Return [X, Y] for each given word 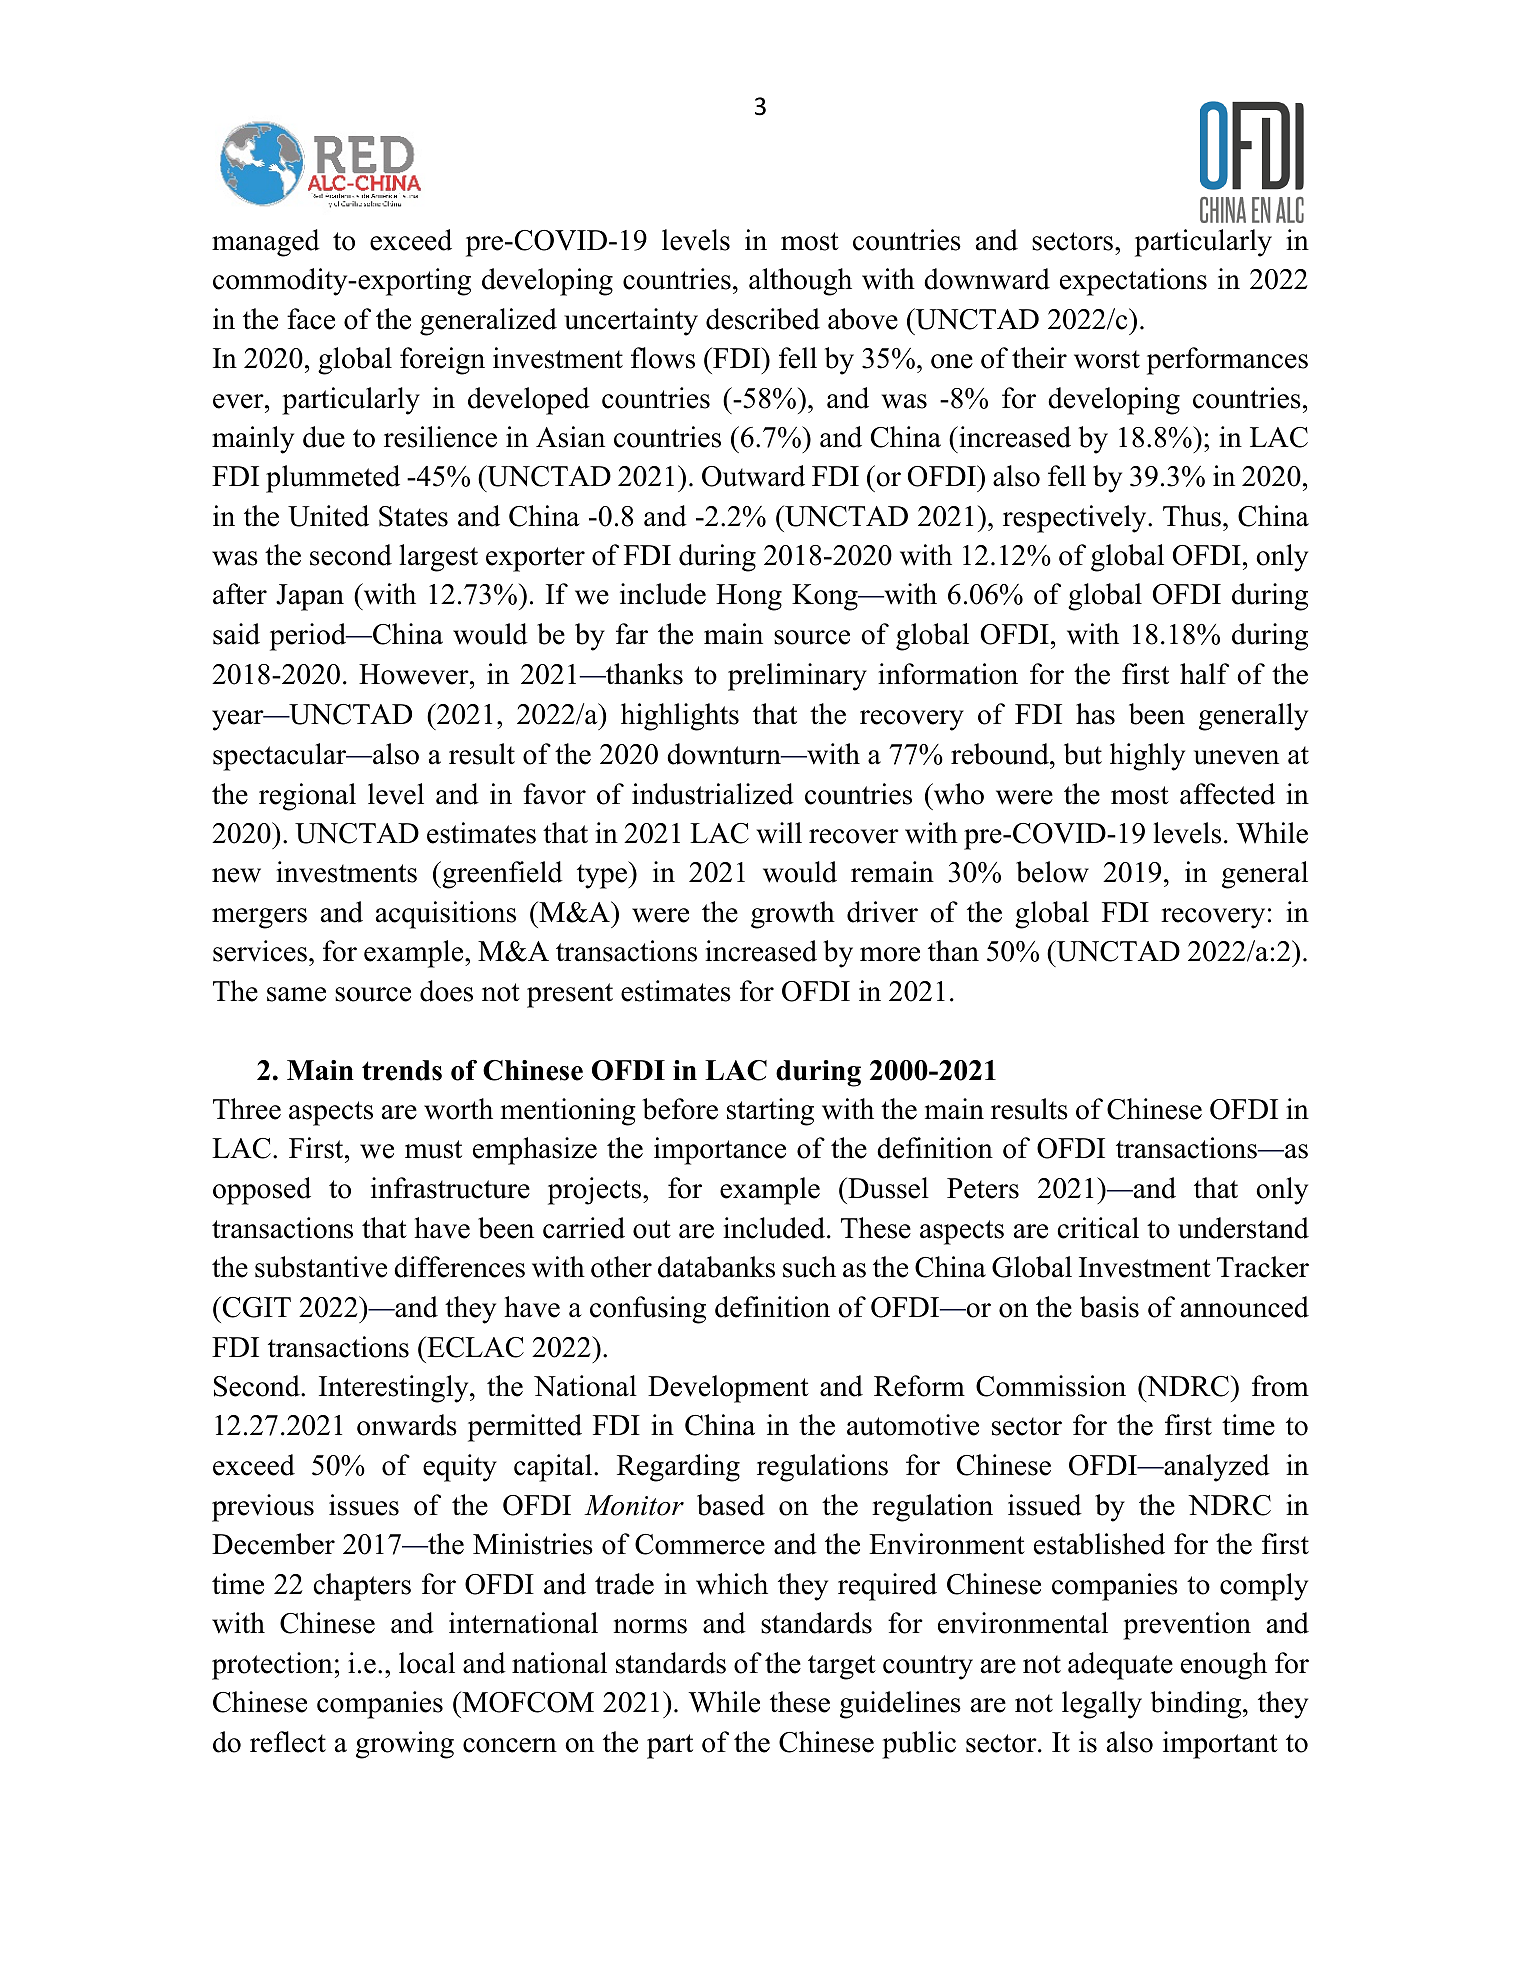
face [311, 319]
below [1052, 872]
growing [405, 1745]
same [296, 994]
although [800, 282]
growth [793, 915]
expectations [1133, 282]
